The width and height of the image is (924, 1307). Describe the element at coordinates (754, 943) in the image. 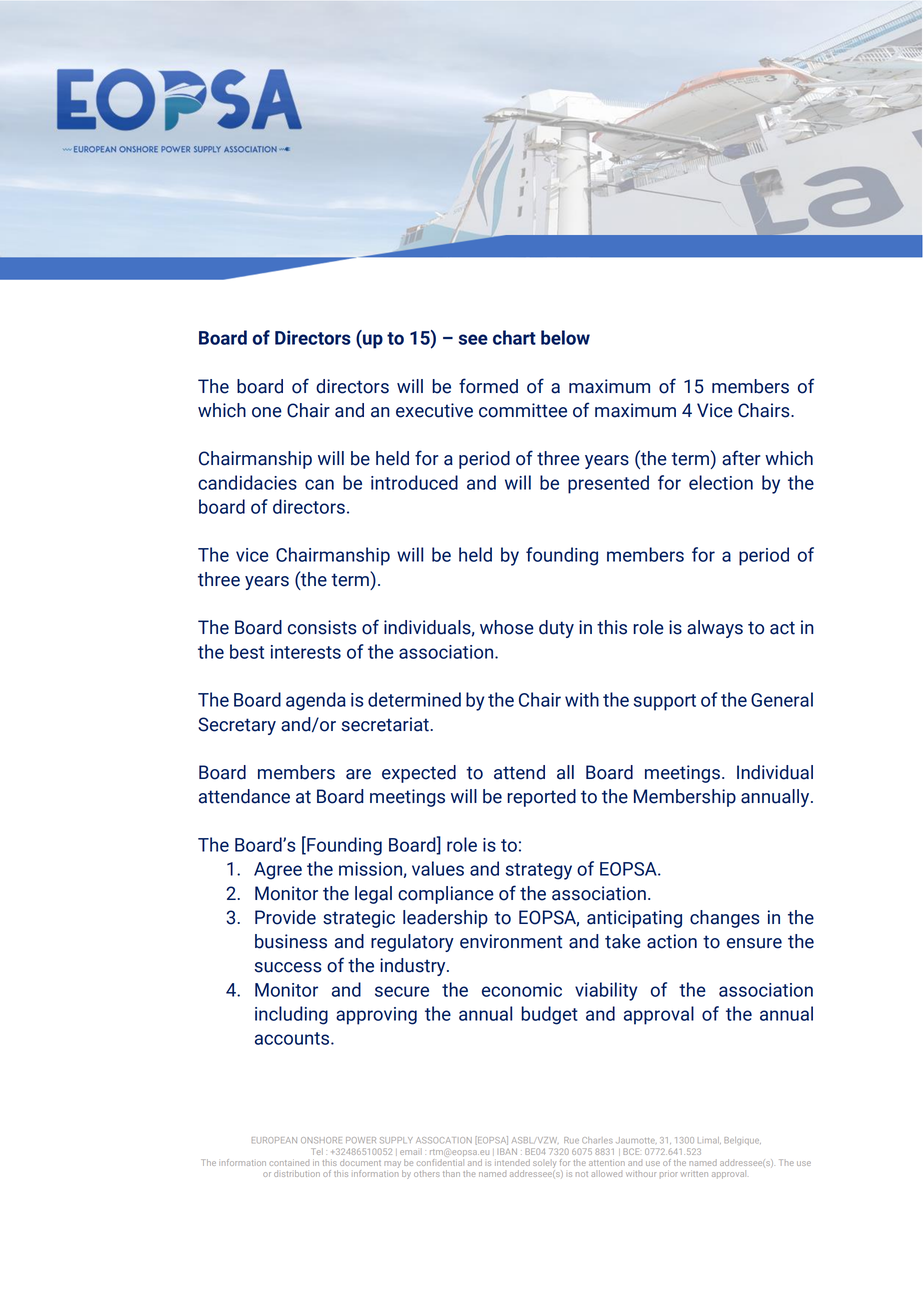

I see `ensure` at that location.
